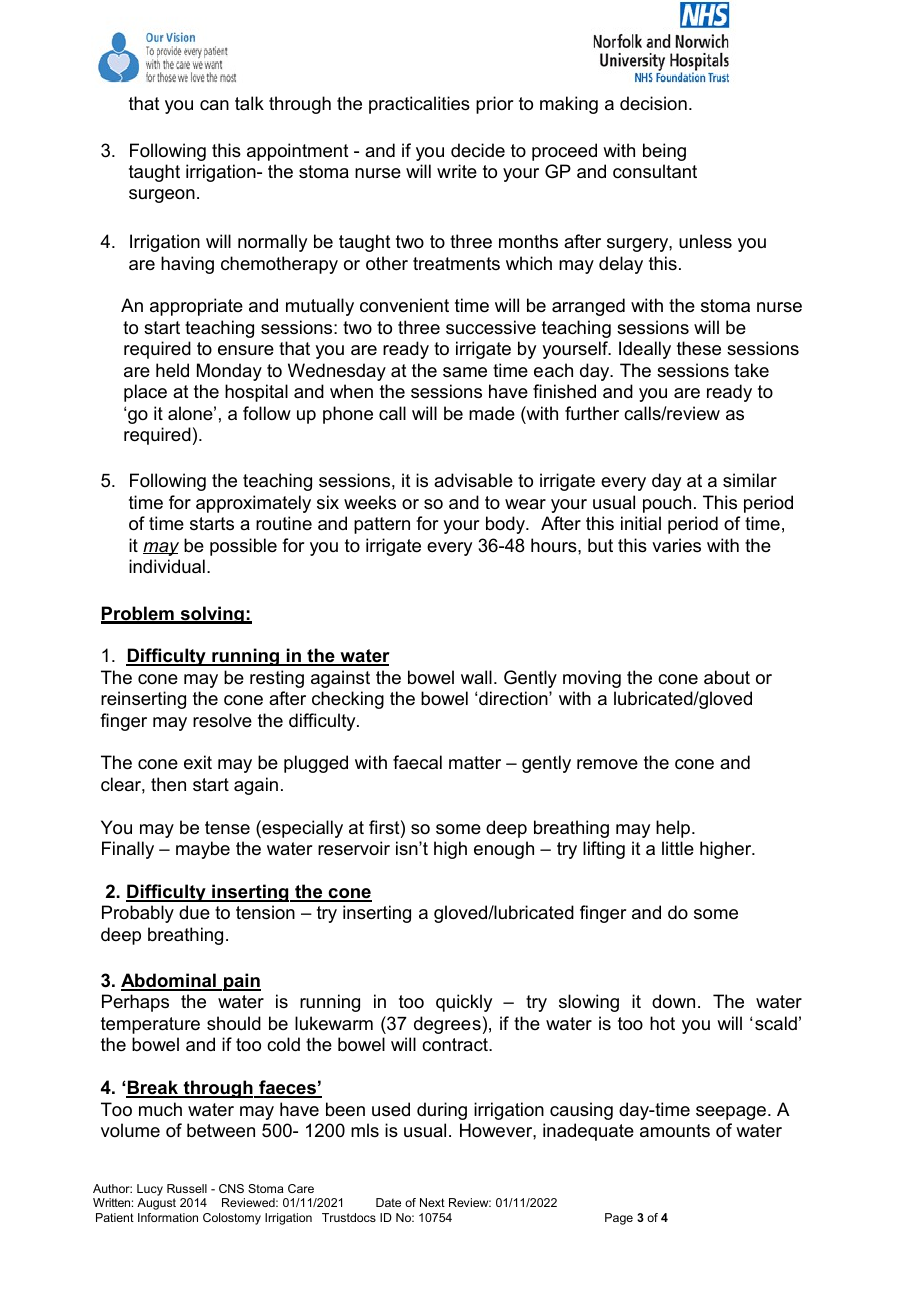 The height and width of the screenshot is (1307, 924). I want to click on can, so click(214, 105).
